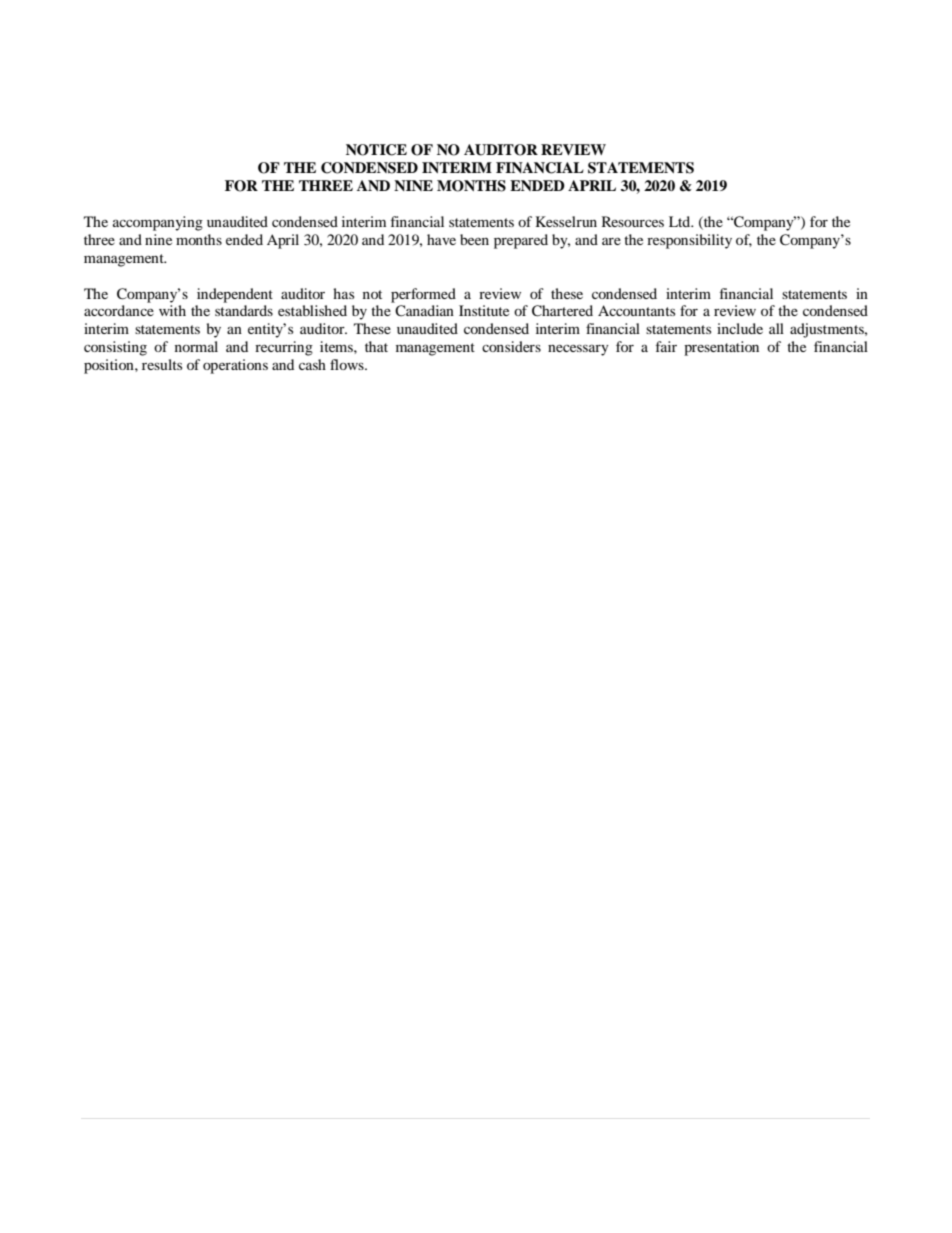 The image size is (952, 1233). I want to click on Resources, so click(633, 221).
